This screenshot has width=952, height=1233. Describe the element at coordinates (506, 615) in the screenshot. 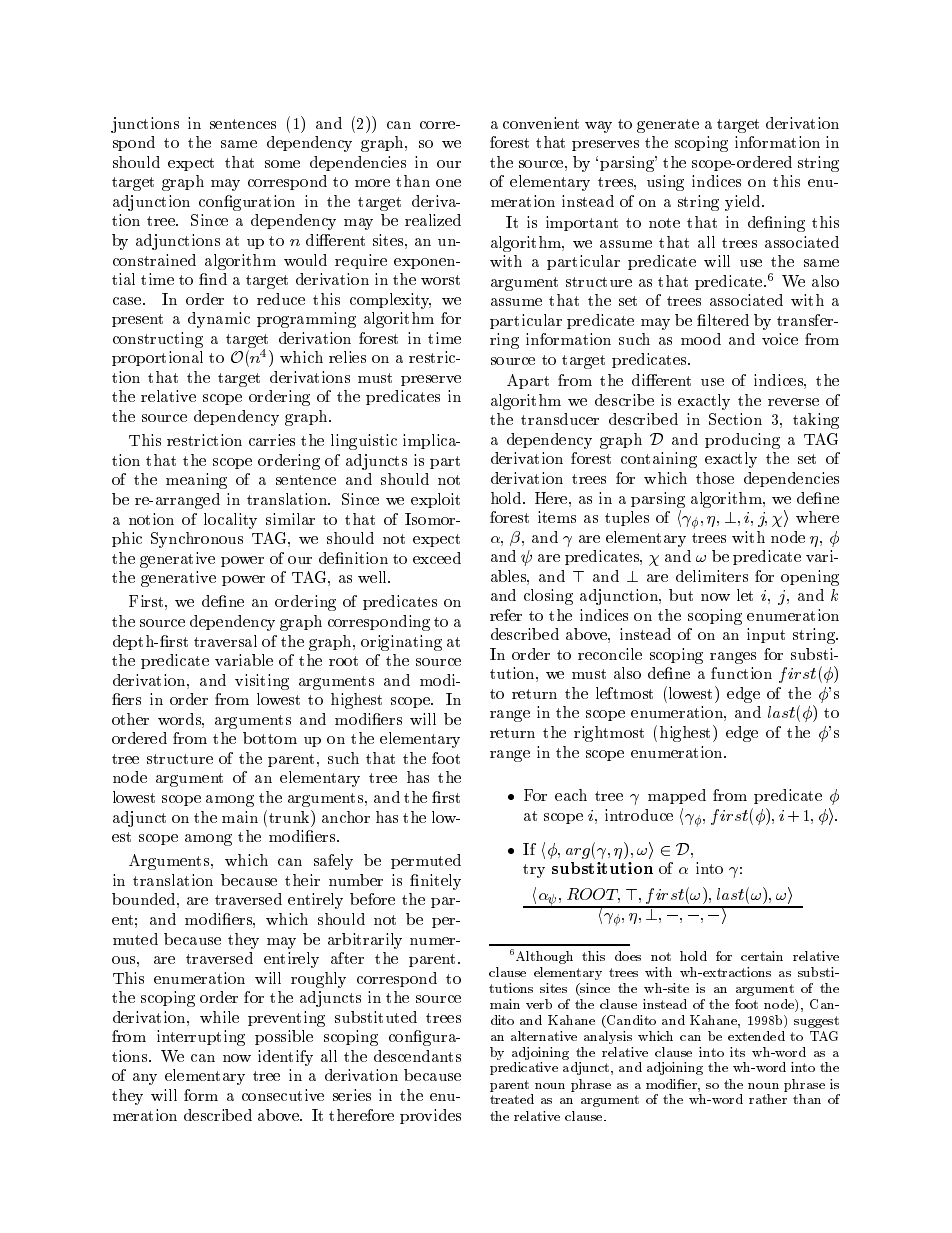

I see `refer` at that location.
